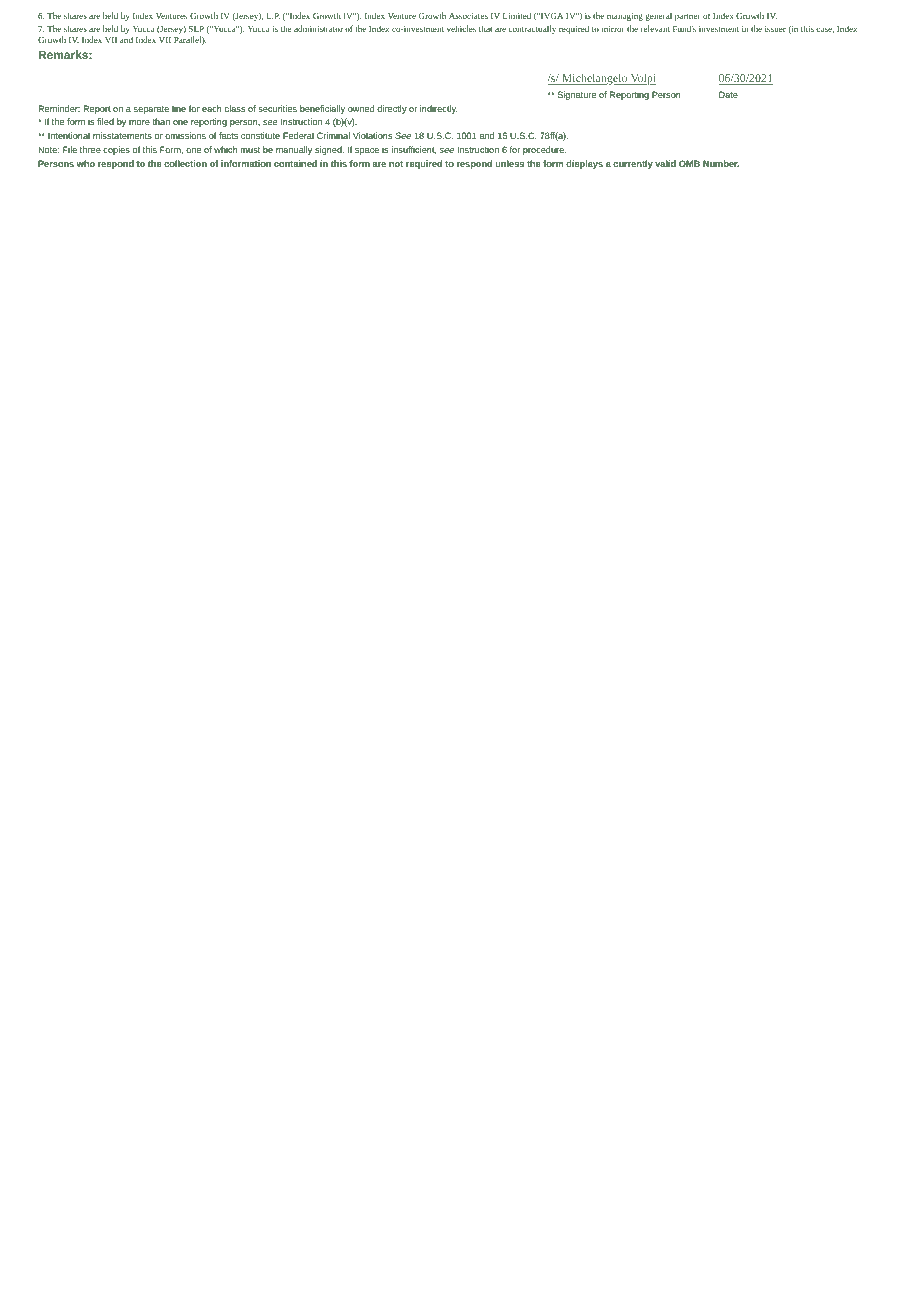 The height and width of the image is (1308, 924). Describe the element at coordinates (139, 122) in the image. I see `more` at that location.
